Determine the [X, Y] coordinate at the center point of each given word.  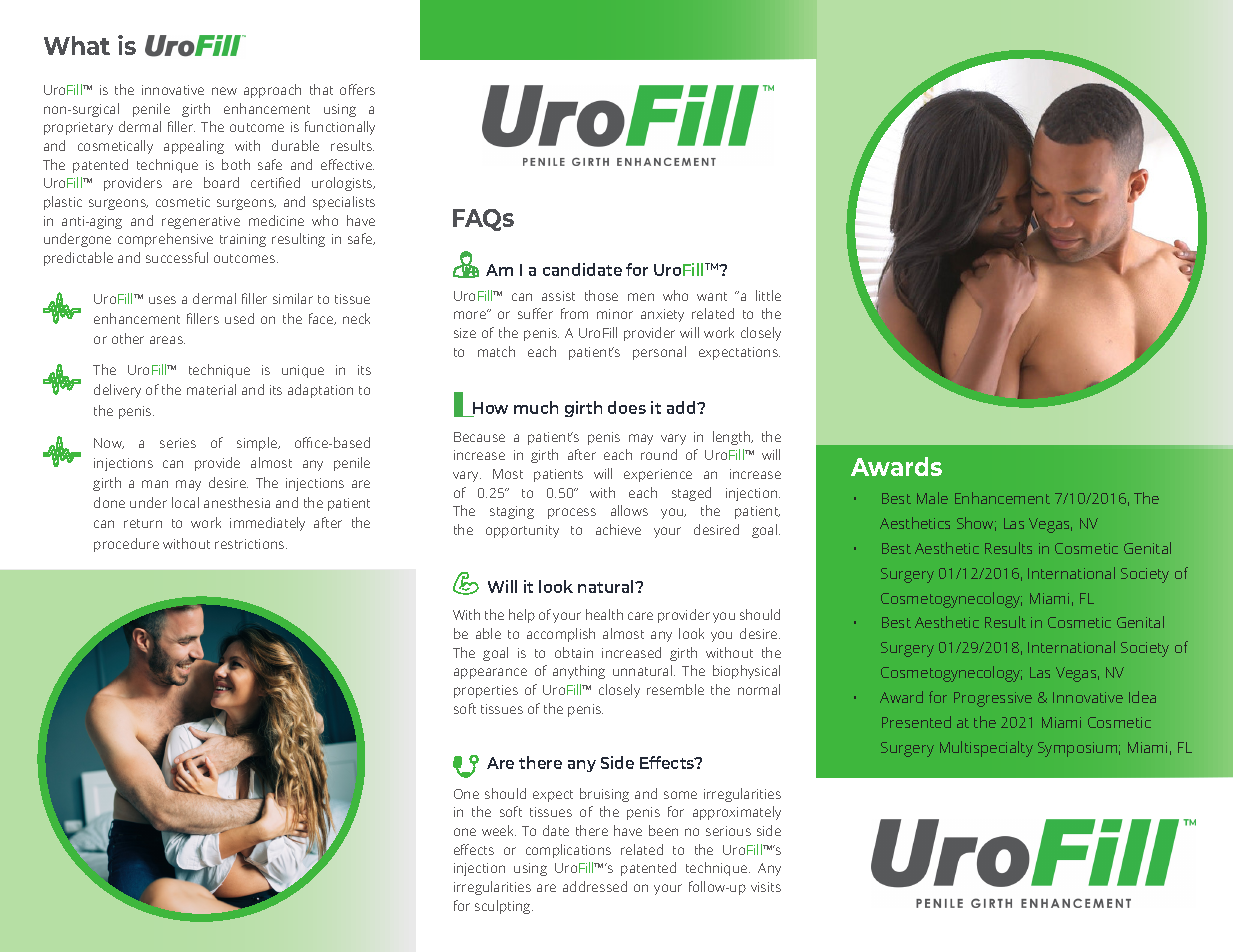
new [224, 91]
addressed [595, 886]
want [712, 296]
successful [177, 257]
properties [486, 691]
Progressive [993, 699]
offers [357, 89]
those [601, 295]
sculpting [504, 907]
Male [932, 498]
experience [658, 475]
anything [579, 672]
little [768, 295]
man [155, 484]
